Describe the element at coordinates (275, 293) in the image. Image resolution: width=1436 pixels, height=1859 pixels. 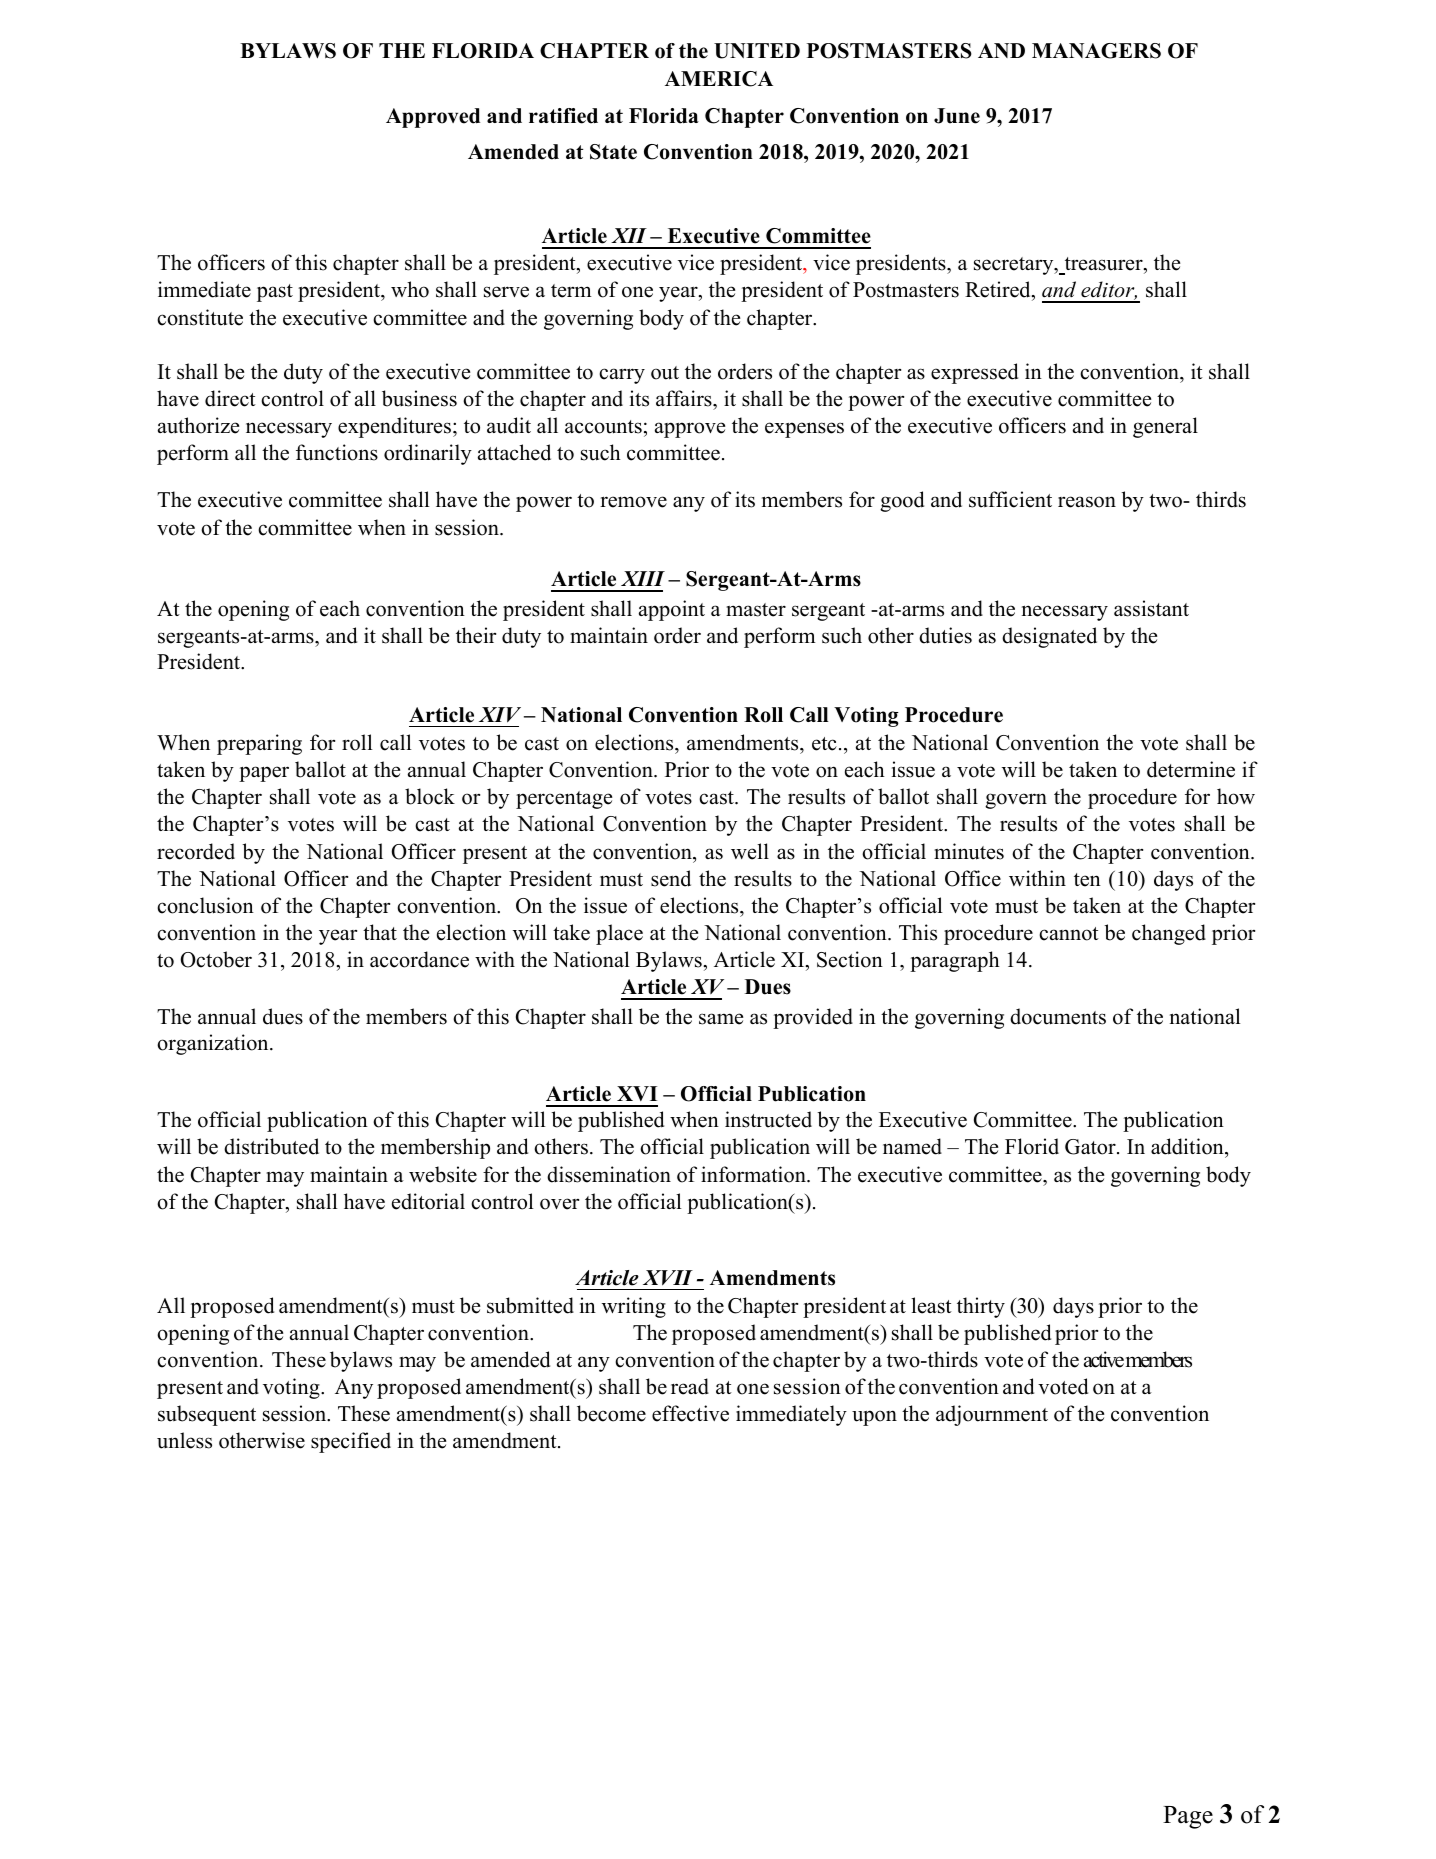
I see `past` at that location.
